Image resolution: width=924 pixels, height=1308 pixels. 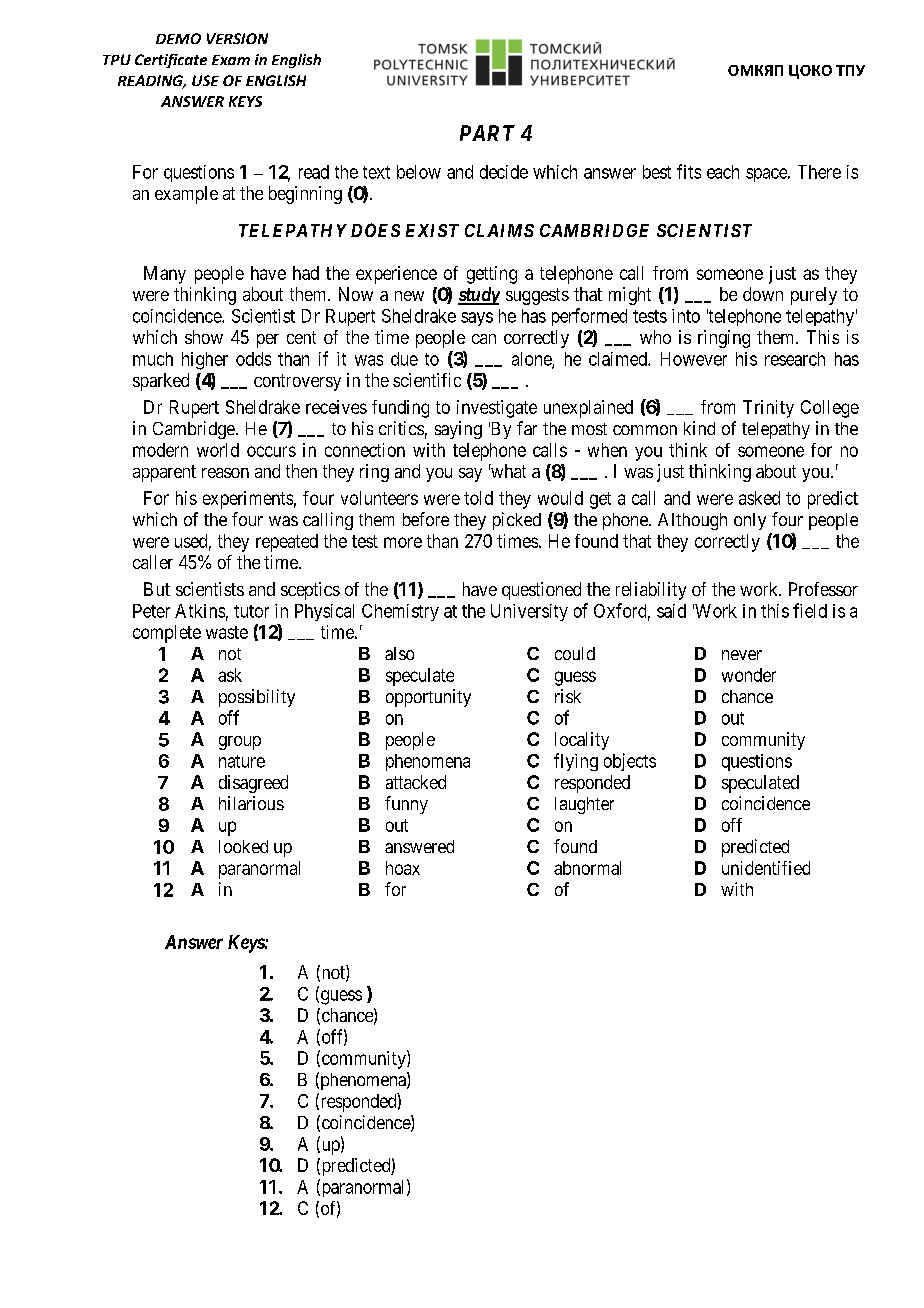 What do you see at coordinates (243, 846) in the document?
I see `looked` at bounding box center [243, 846].
